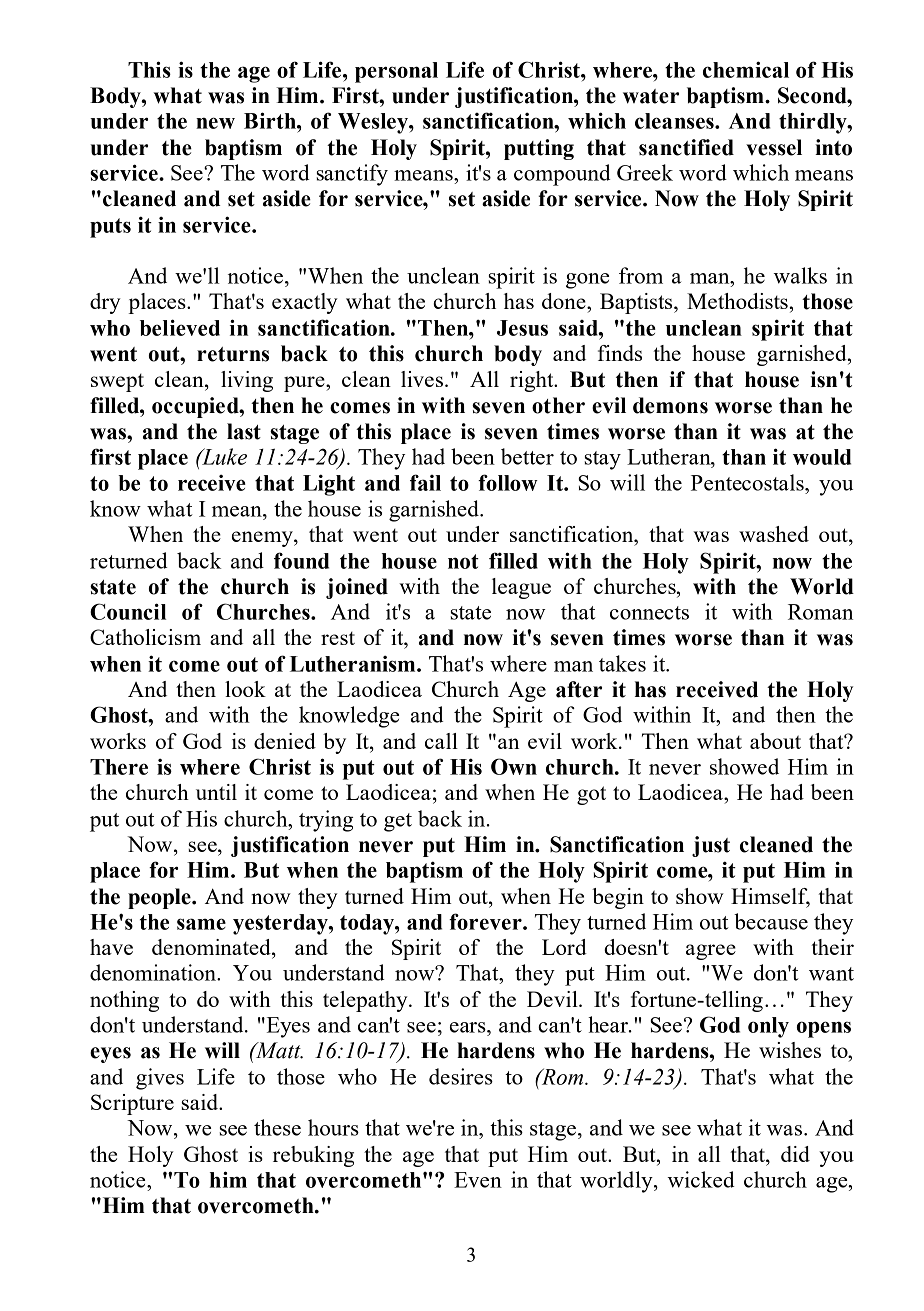 Image resolution: width=924 pixels, height=1311 pixels. I want to click on new, so click(215, 123).
